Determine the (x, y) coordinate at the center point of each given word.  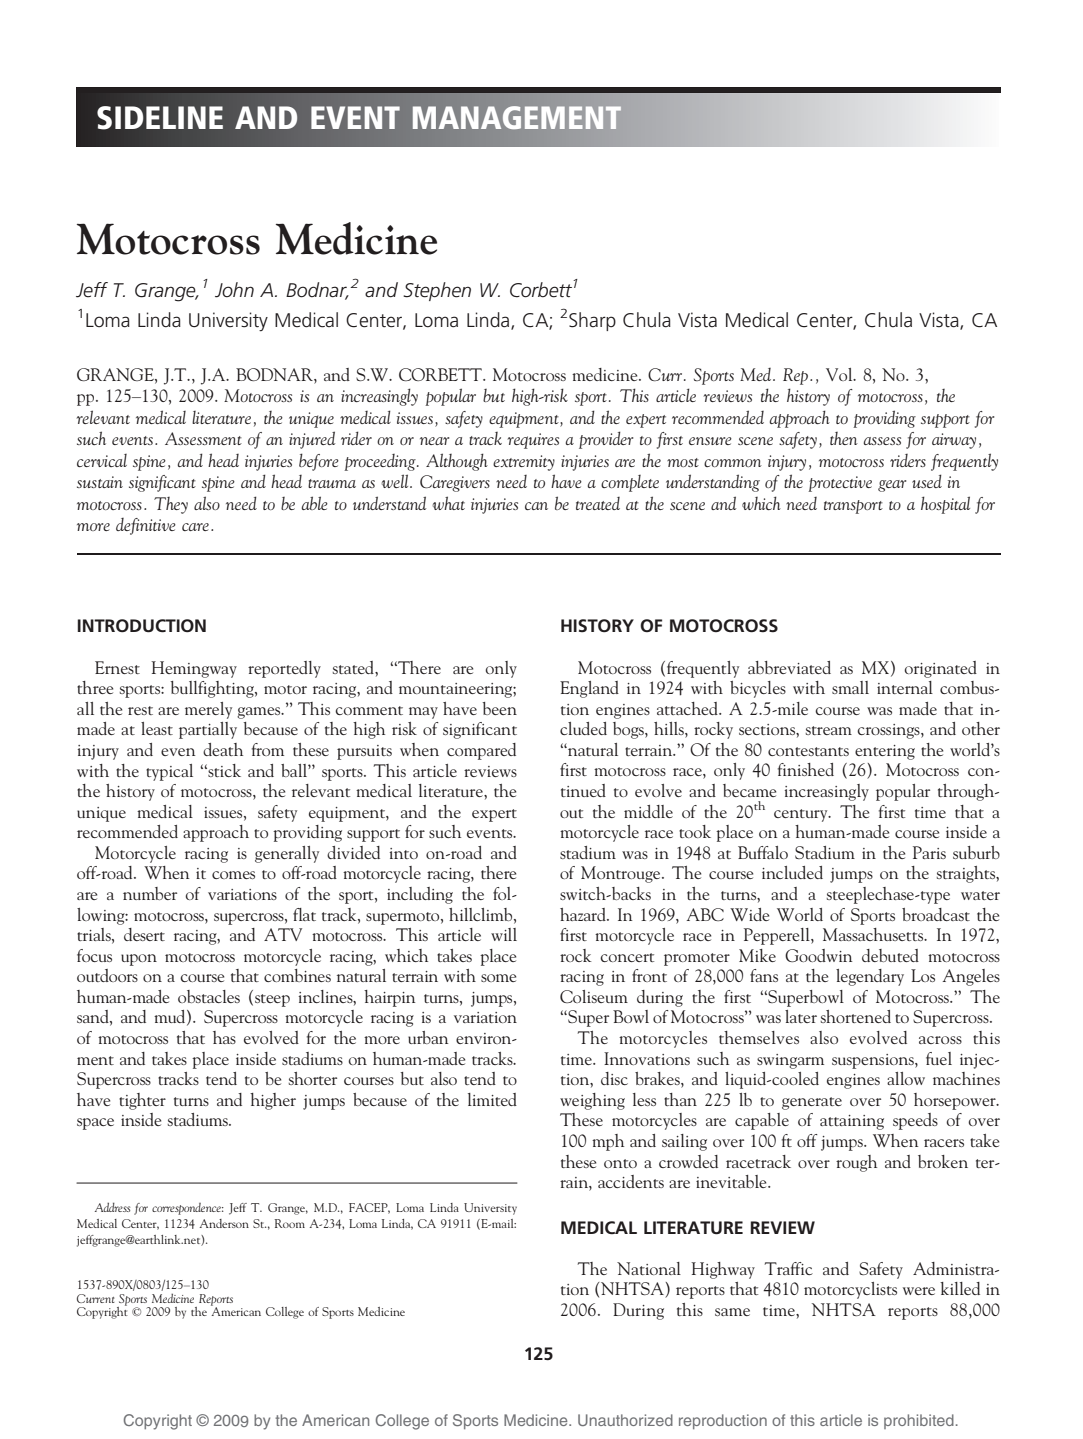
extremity (524, 463)
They (171, 505)
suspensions (874, 1061)
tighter (142, 1101)
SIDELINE (160, 118)
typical (169, 772)
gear (892, 486)
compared (481, 751)
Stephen (437, 291)
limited (492, 1099)
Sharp (592, 321)
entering (885, 752)
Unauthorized (625, 1420)
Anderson (224, 1223)
